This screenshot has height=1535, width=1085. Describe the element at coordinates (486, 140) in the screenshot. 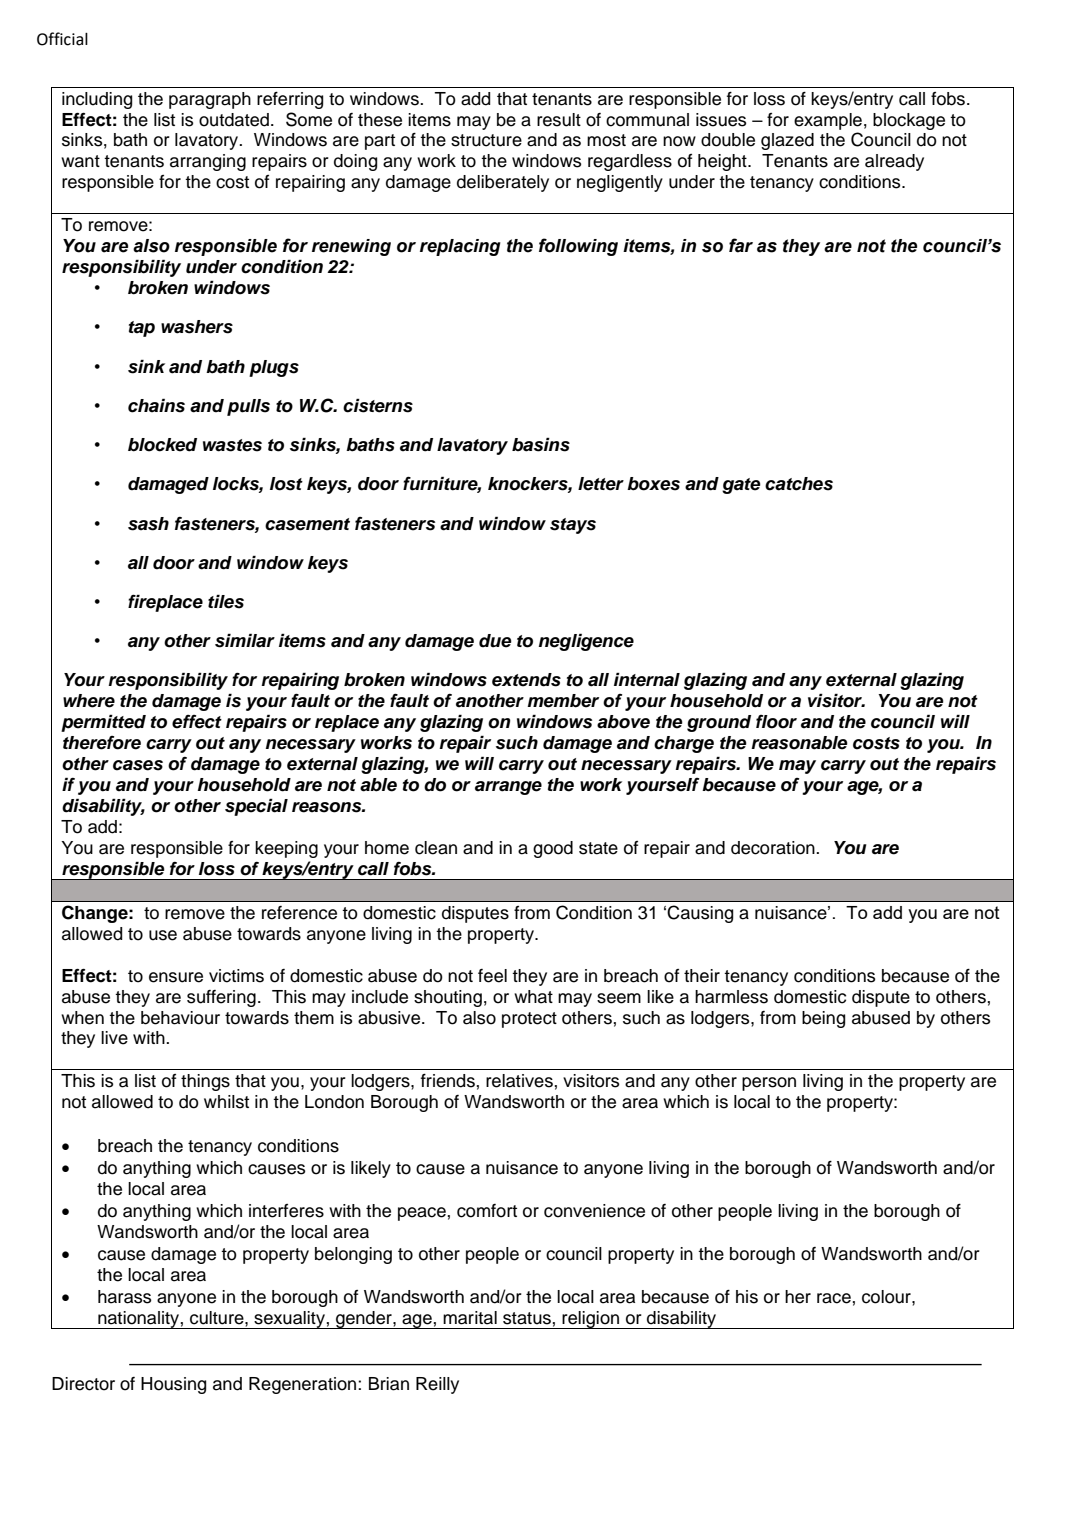

I see `structure` at that location.
